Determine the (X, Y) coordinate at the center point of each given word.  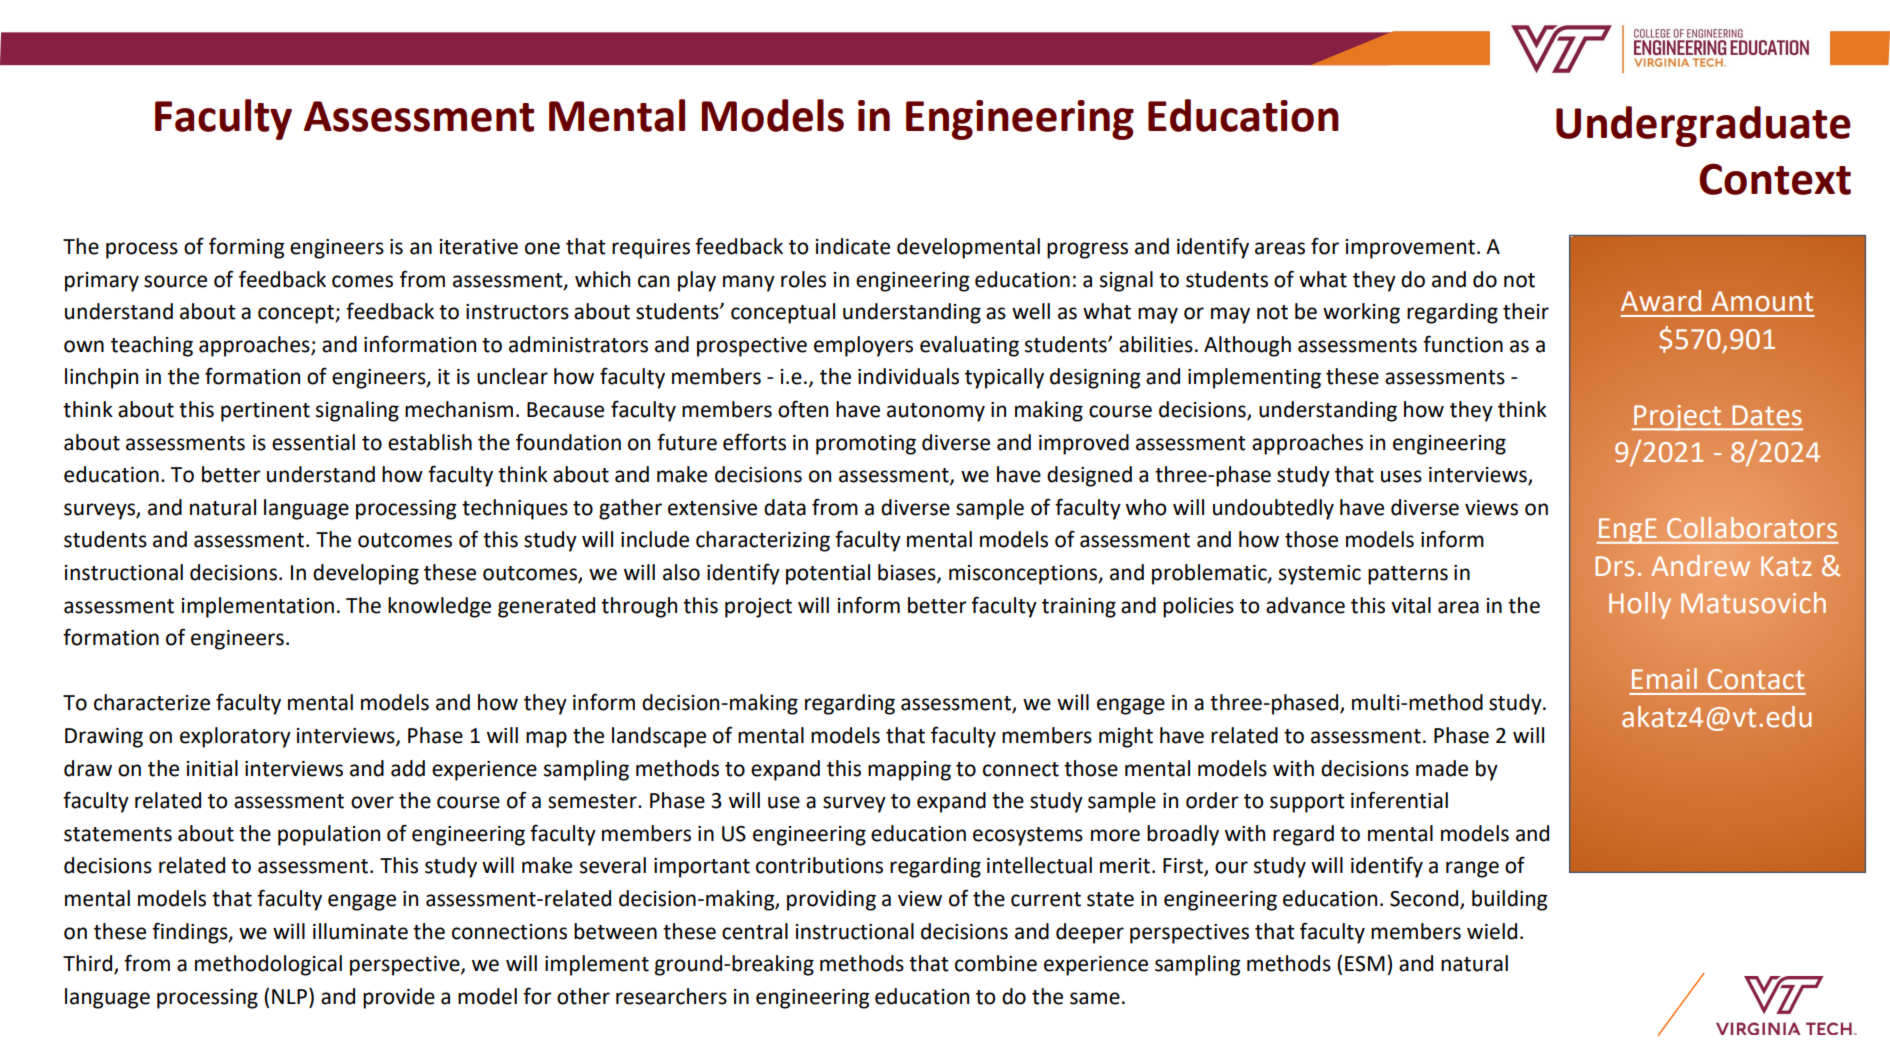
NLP (291, 996)
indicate (853, 246)
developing (366, 574)
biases (908, 573)
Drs (1614, 566)
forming (246, 248)
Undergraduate (1703, 126)
